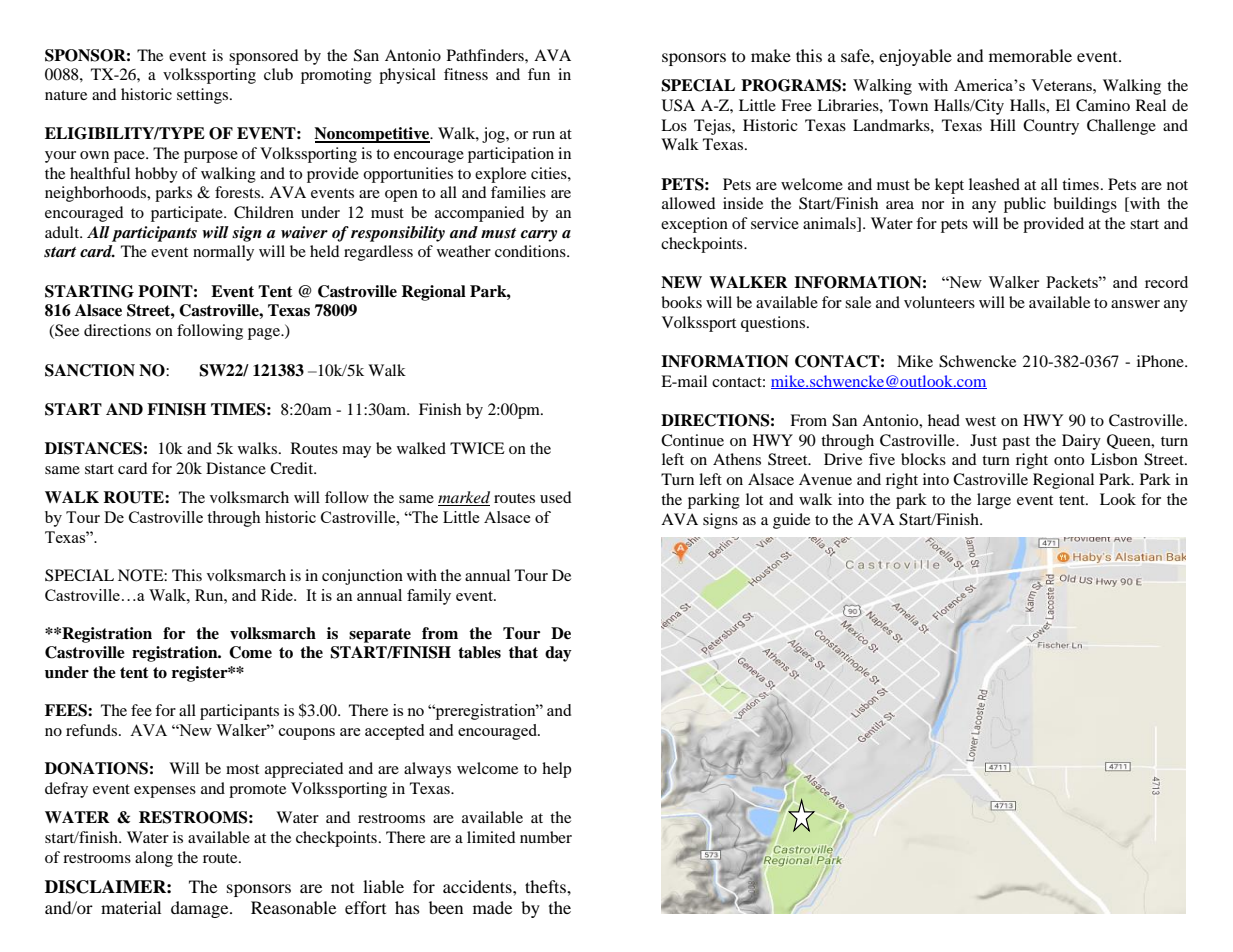  What do you see at coordinates (1030, 55) in the screenshot?
I see `memorable` at bounding box center [1030, 55].
